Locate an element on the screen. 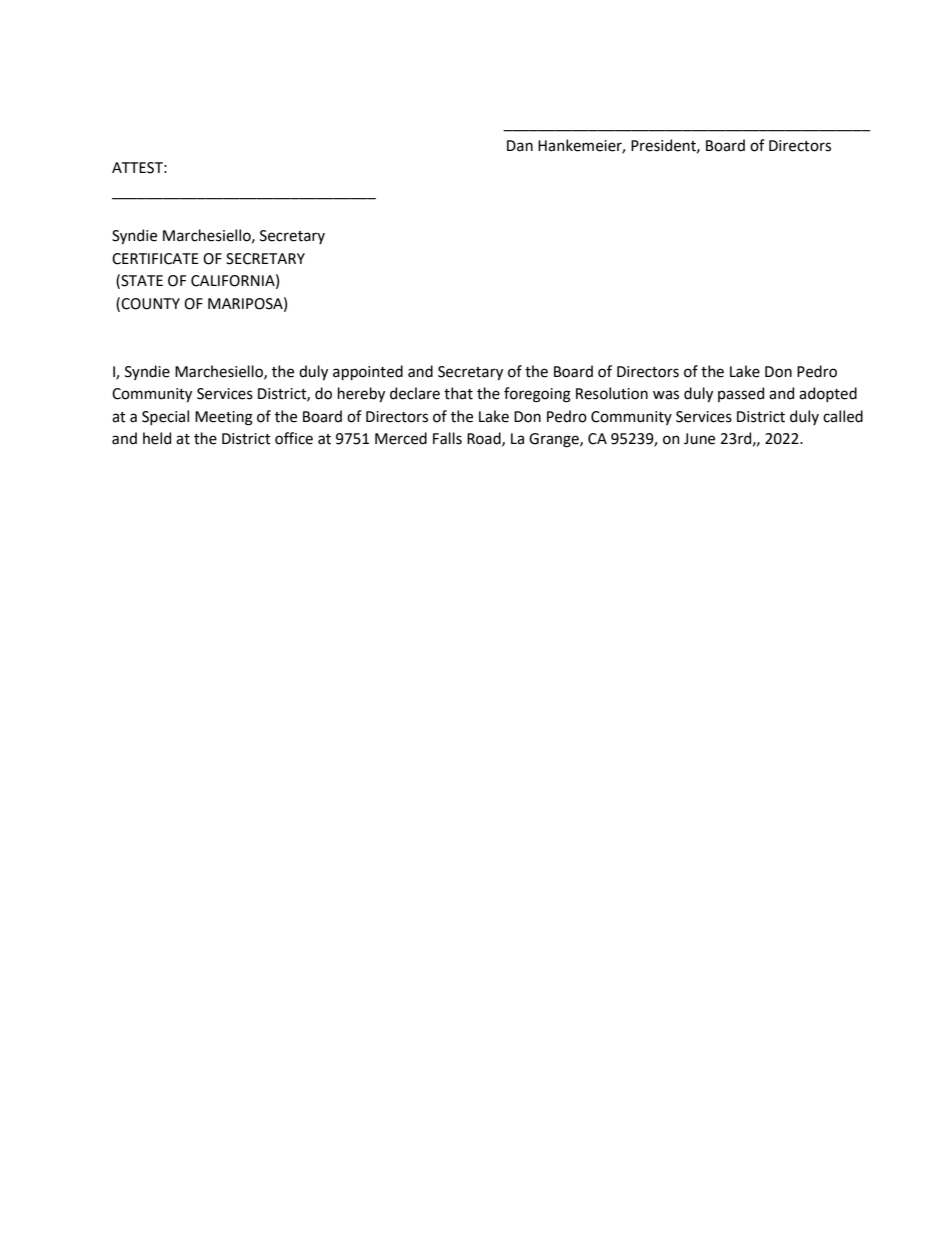 Image resolution: width=952 pixels, height=1233 pixels. passed is located at coordinates (741, 394).
